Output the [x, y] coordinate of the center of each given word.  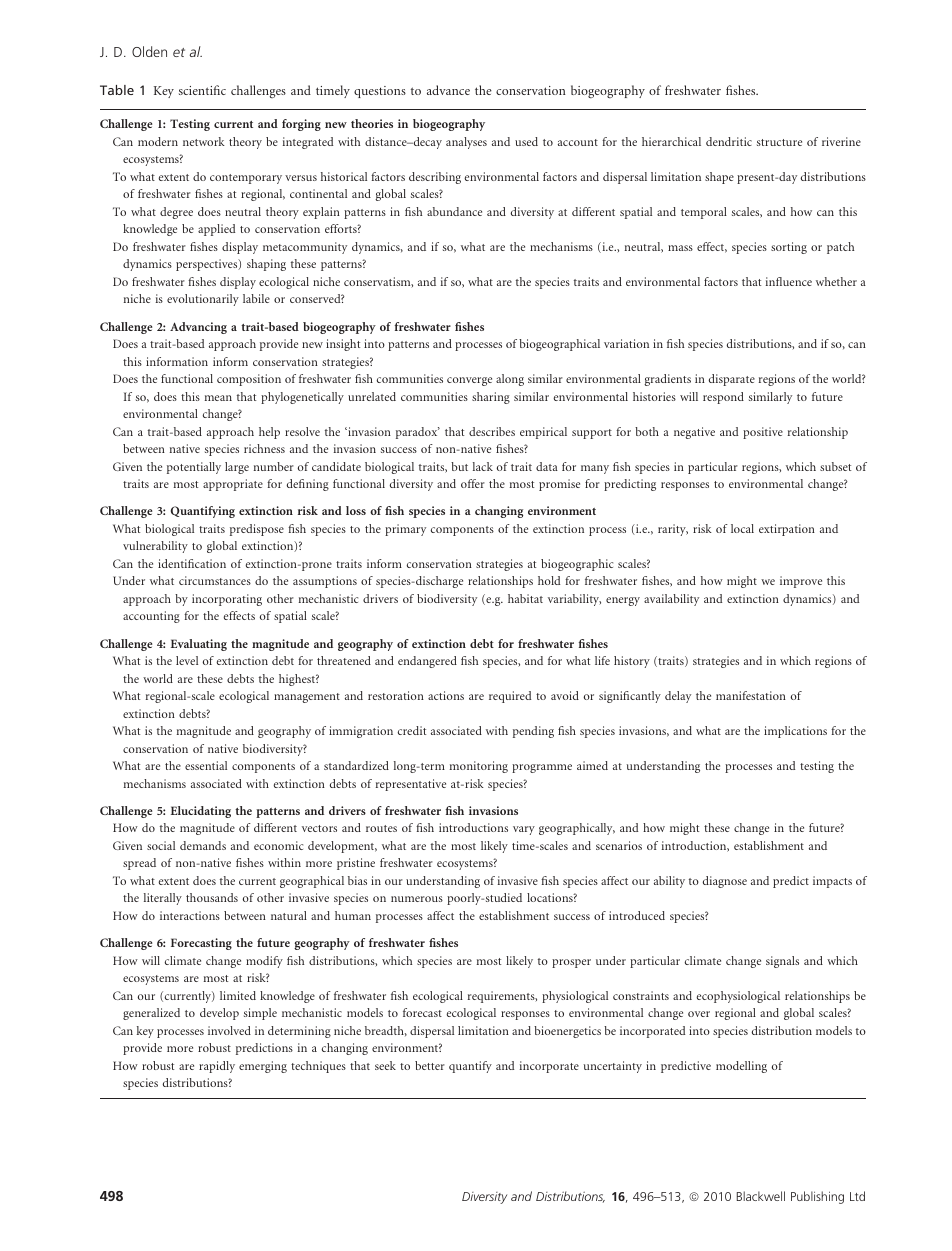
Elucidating [201, 812]
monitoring [479, 767]
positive [763, 433]
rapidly [217, 1067]
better [430, 1065]
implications [795, 732]
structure [779, 142]
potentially [194, 468]
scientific [202, 90]
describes [492, 431]
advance [448, 90]
